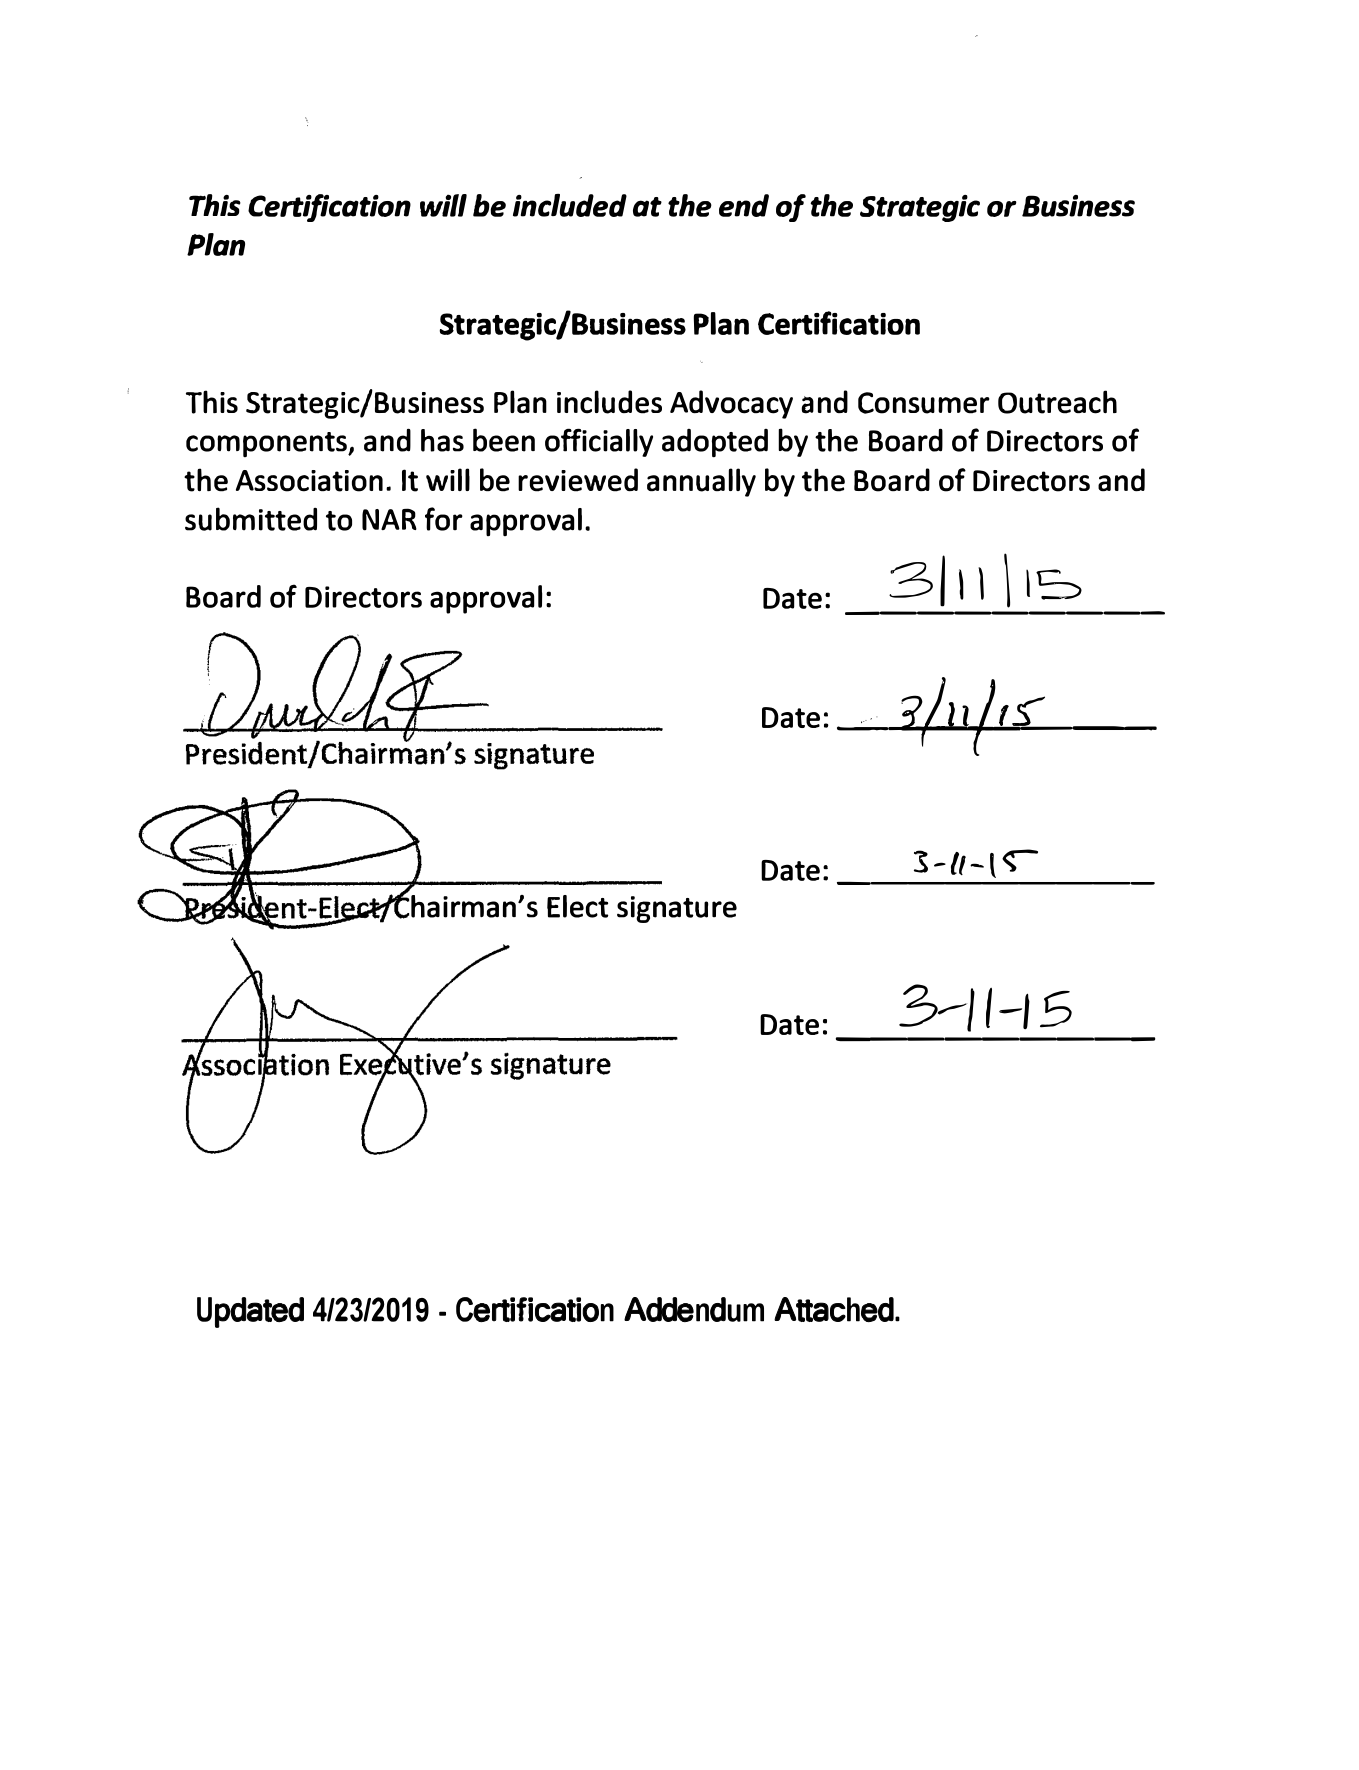  Describe the element at coordinates (609, 402) in the screenshot. I see `includes` at that location.
